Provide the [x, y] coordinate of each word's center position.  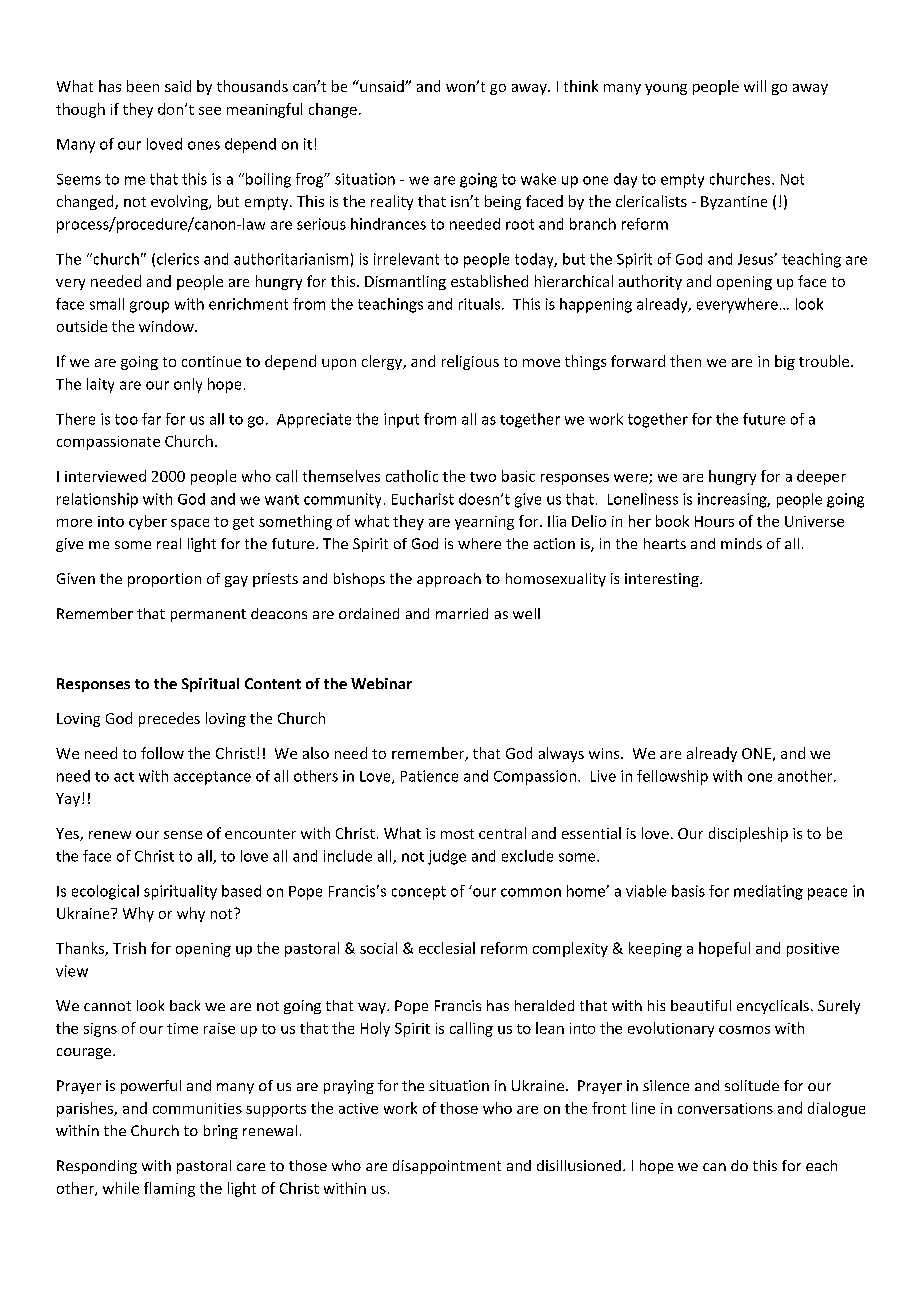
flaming [169, 1189]
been [143, 86]
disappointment [447, 1167]
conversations [725, 1108]
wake [538, 179]
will [755, 86]
